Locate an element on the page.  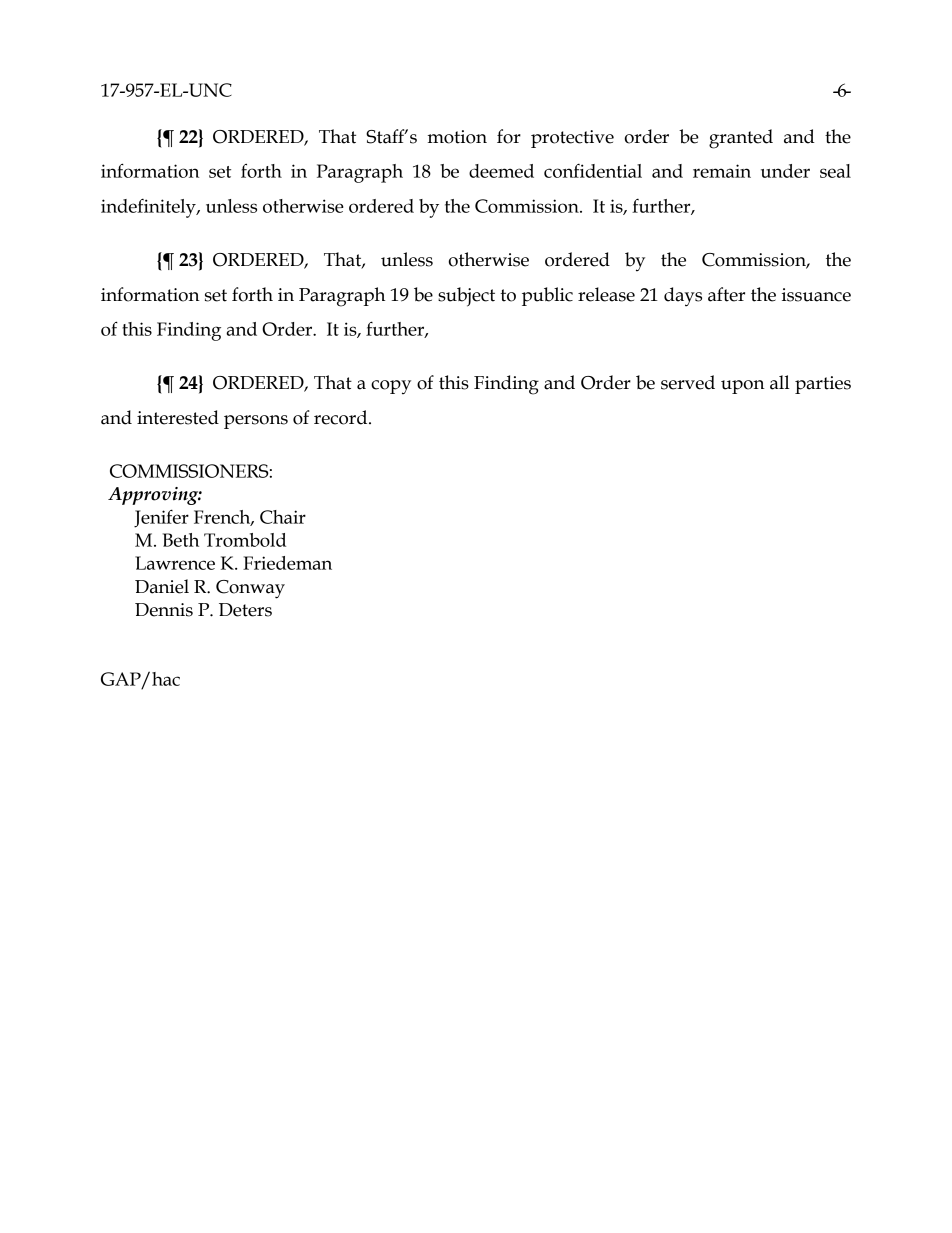
copy is located at coordinates (391, 387).
